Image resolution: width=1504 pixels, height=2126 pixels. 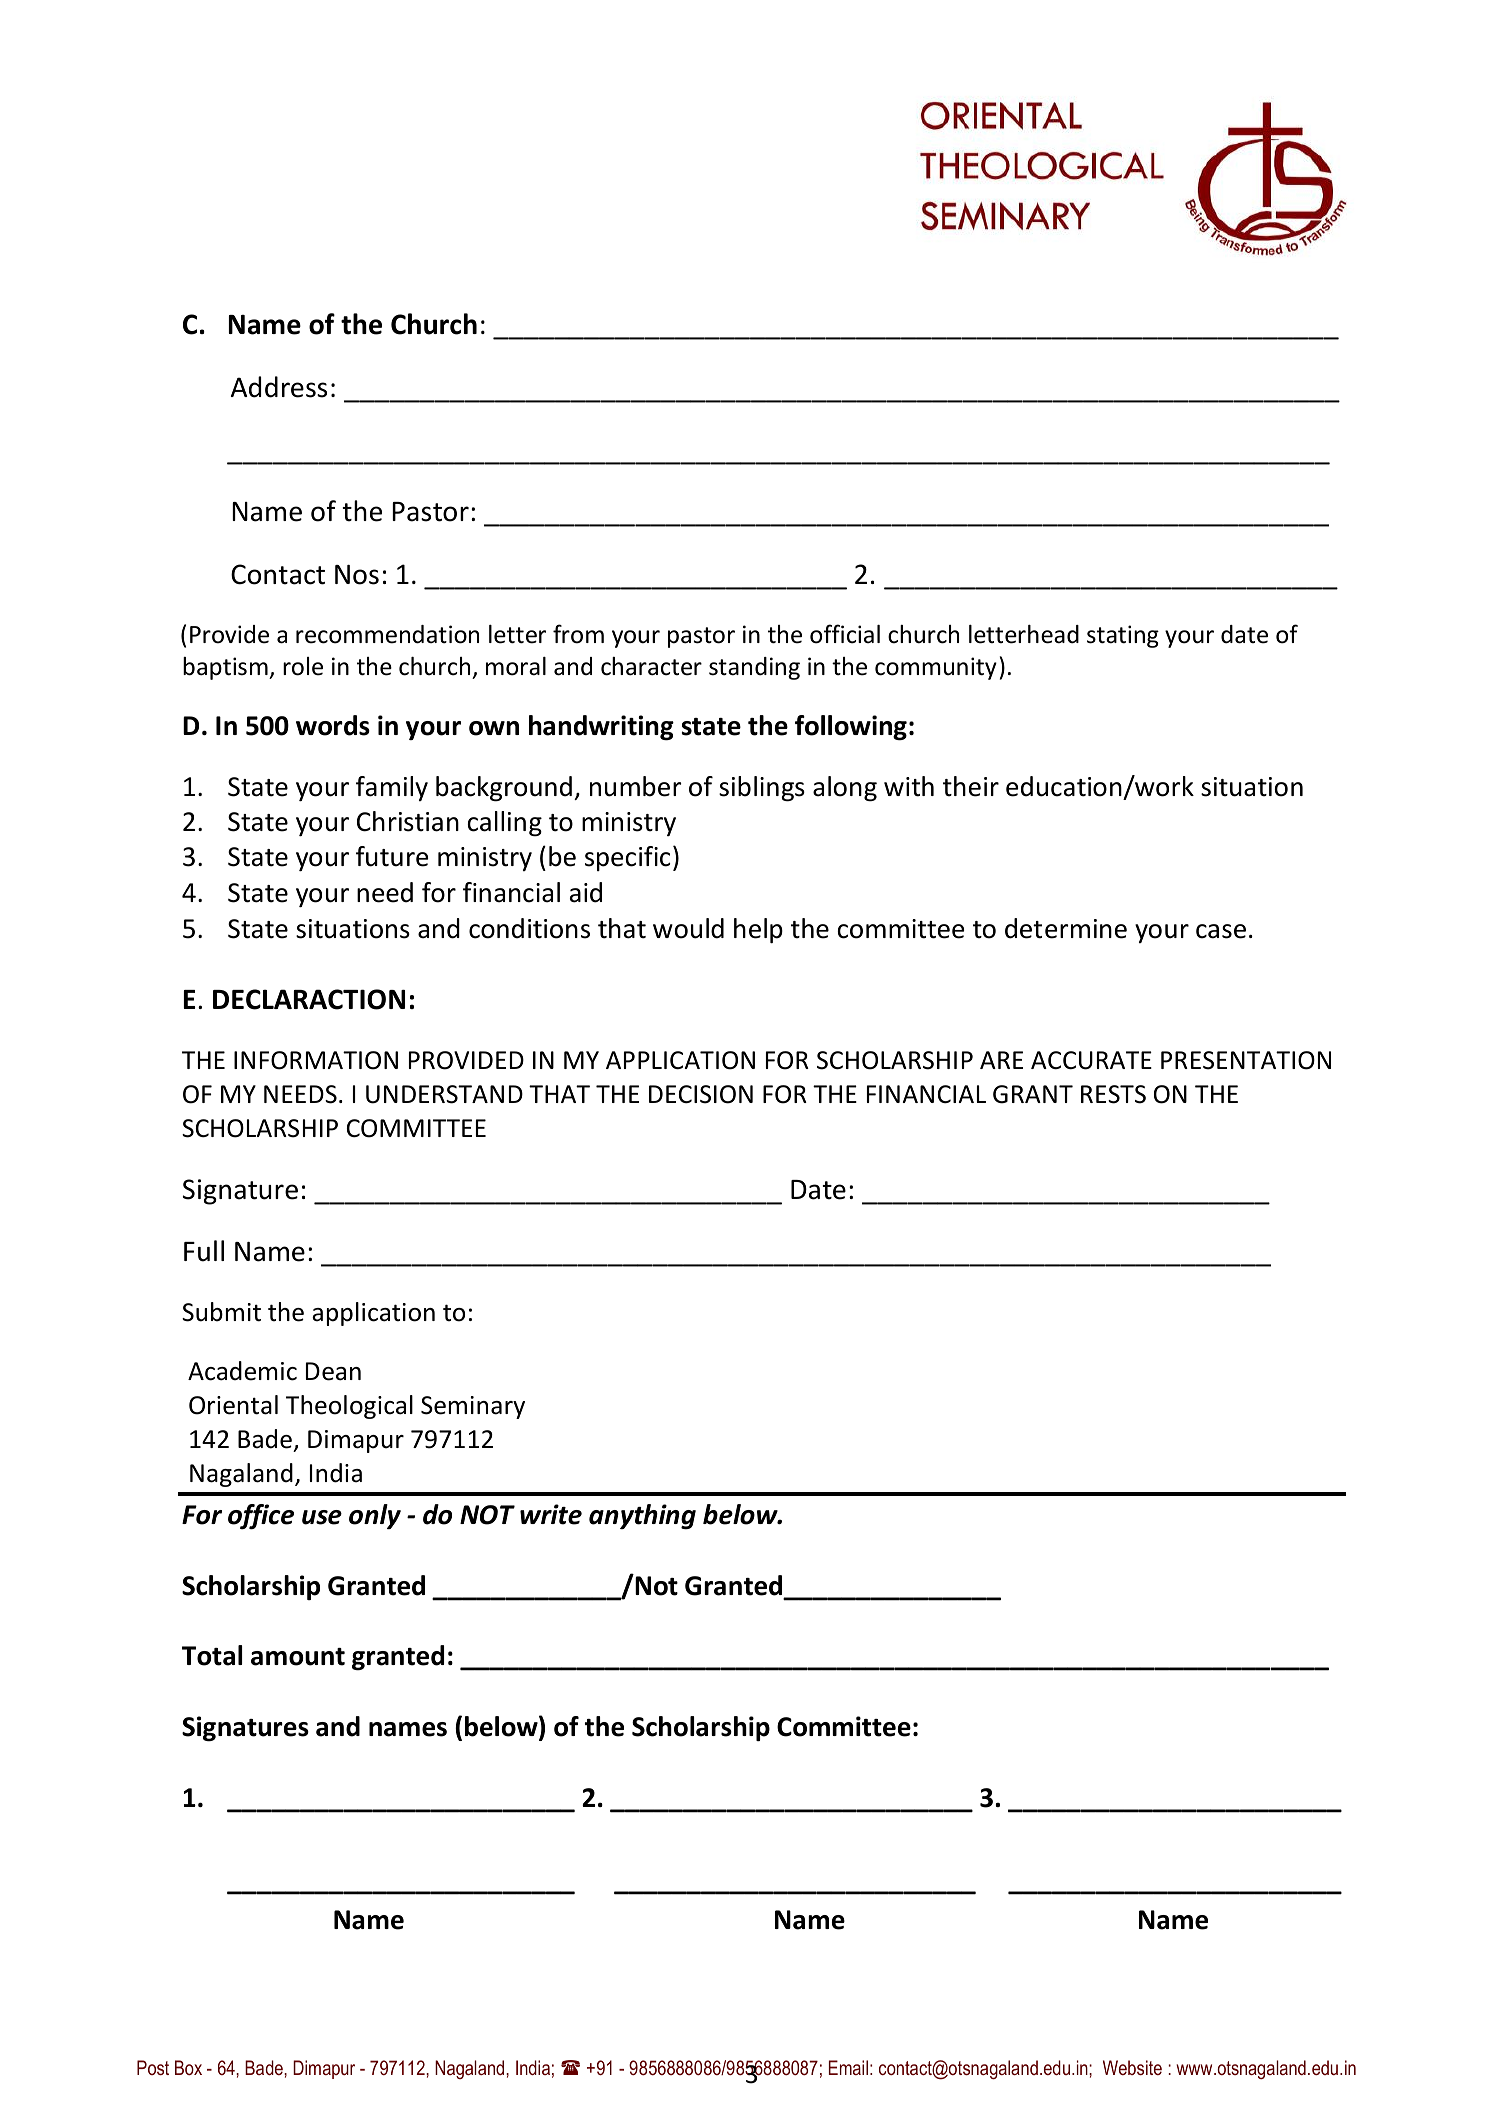 What do you see at coordinates (1123, 636) in the document?
I see `stating` at bounding box center [1123, 636].
